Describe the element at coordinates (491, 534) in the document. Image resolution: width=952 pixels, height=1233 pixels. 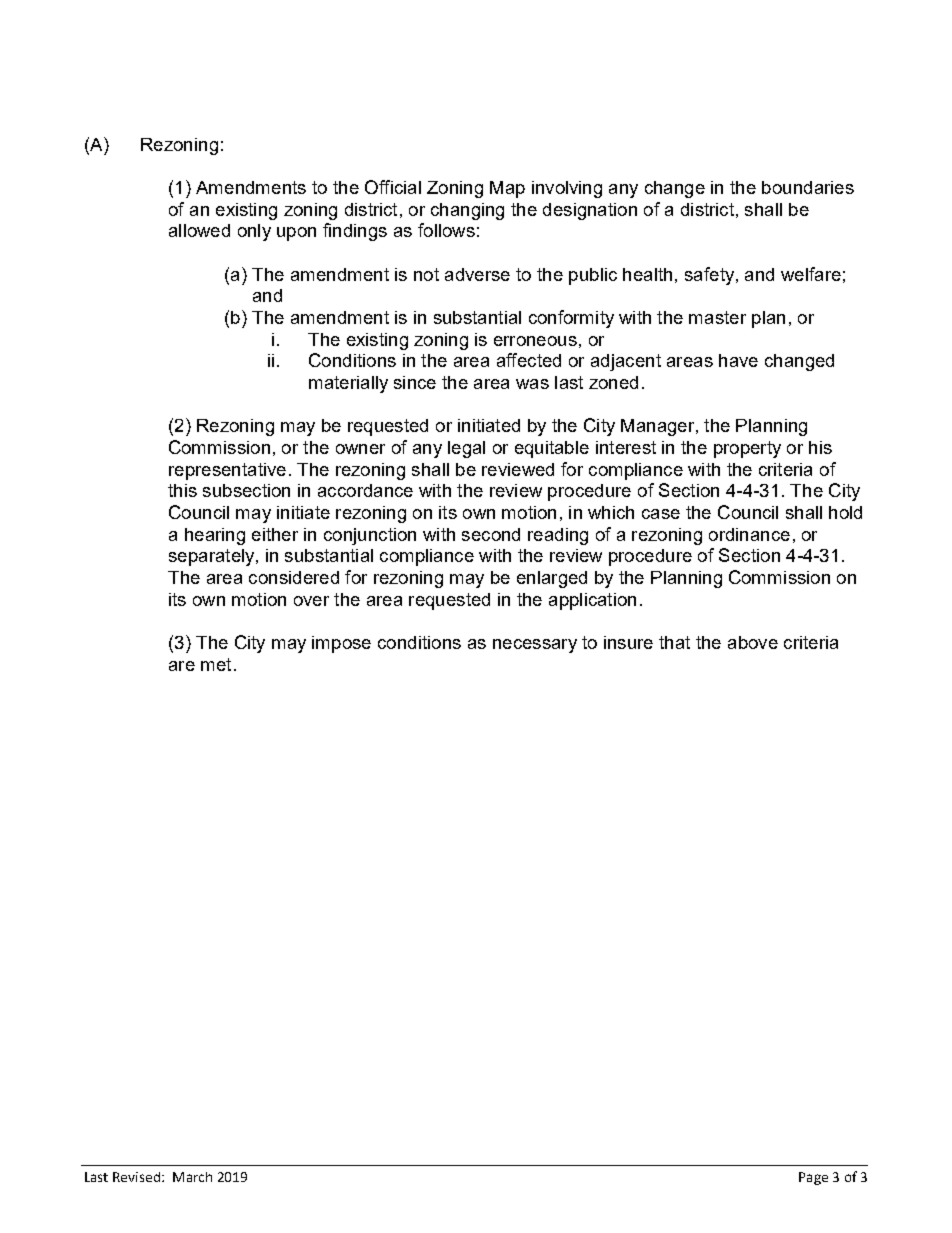
I see `second` at that location.
